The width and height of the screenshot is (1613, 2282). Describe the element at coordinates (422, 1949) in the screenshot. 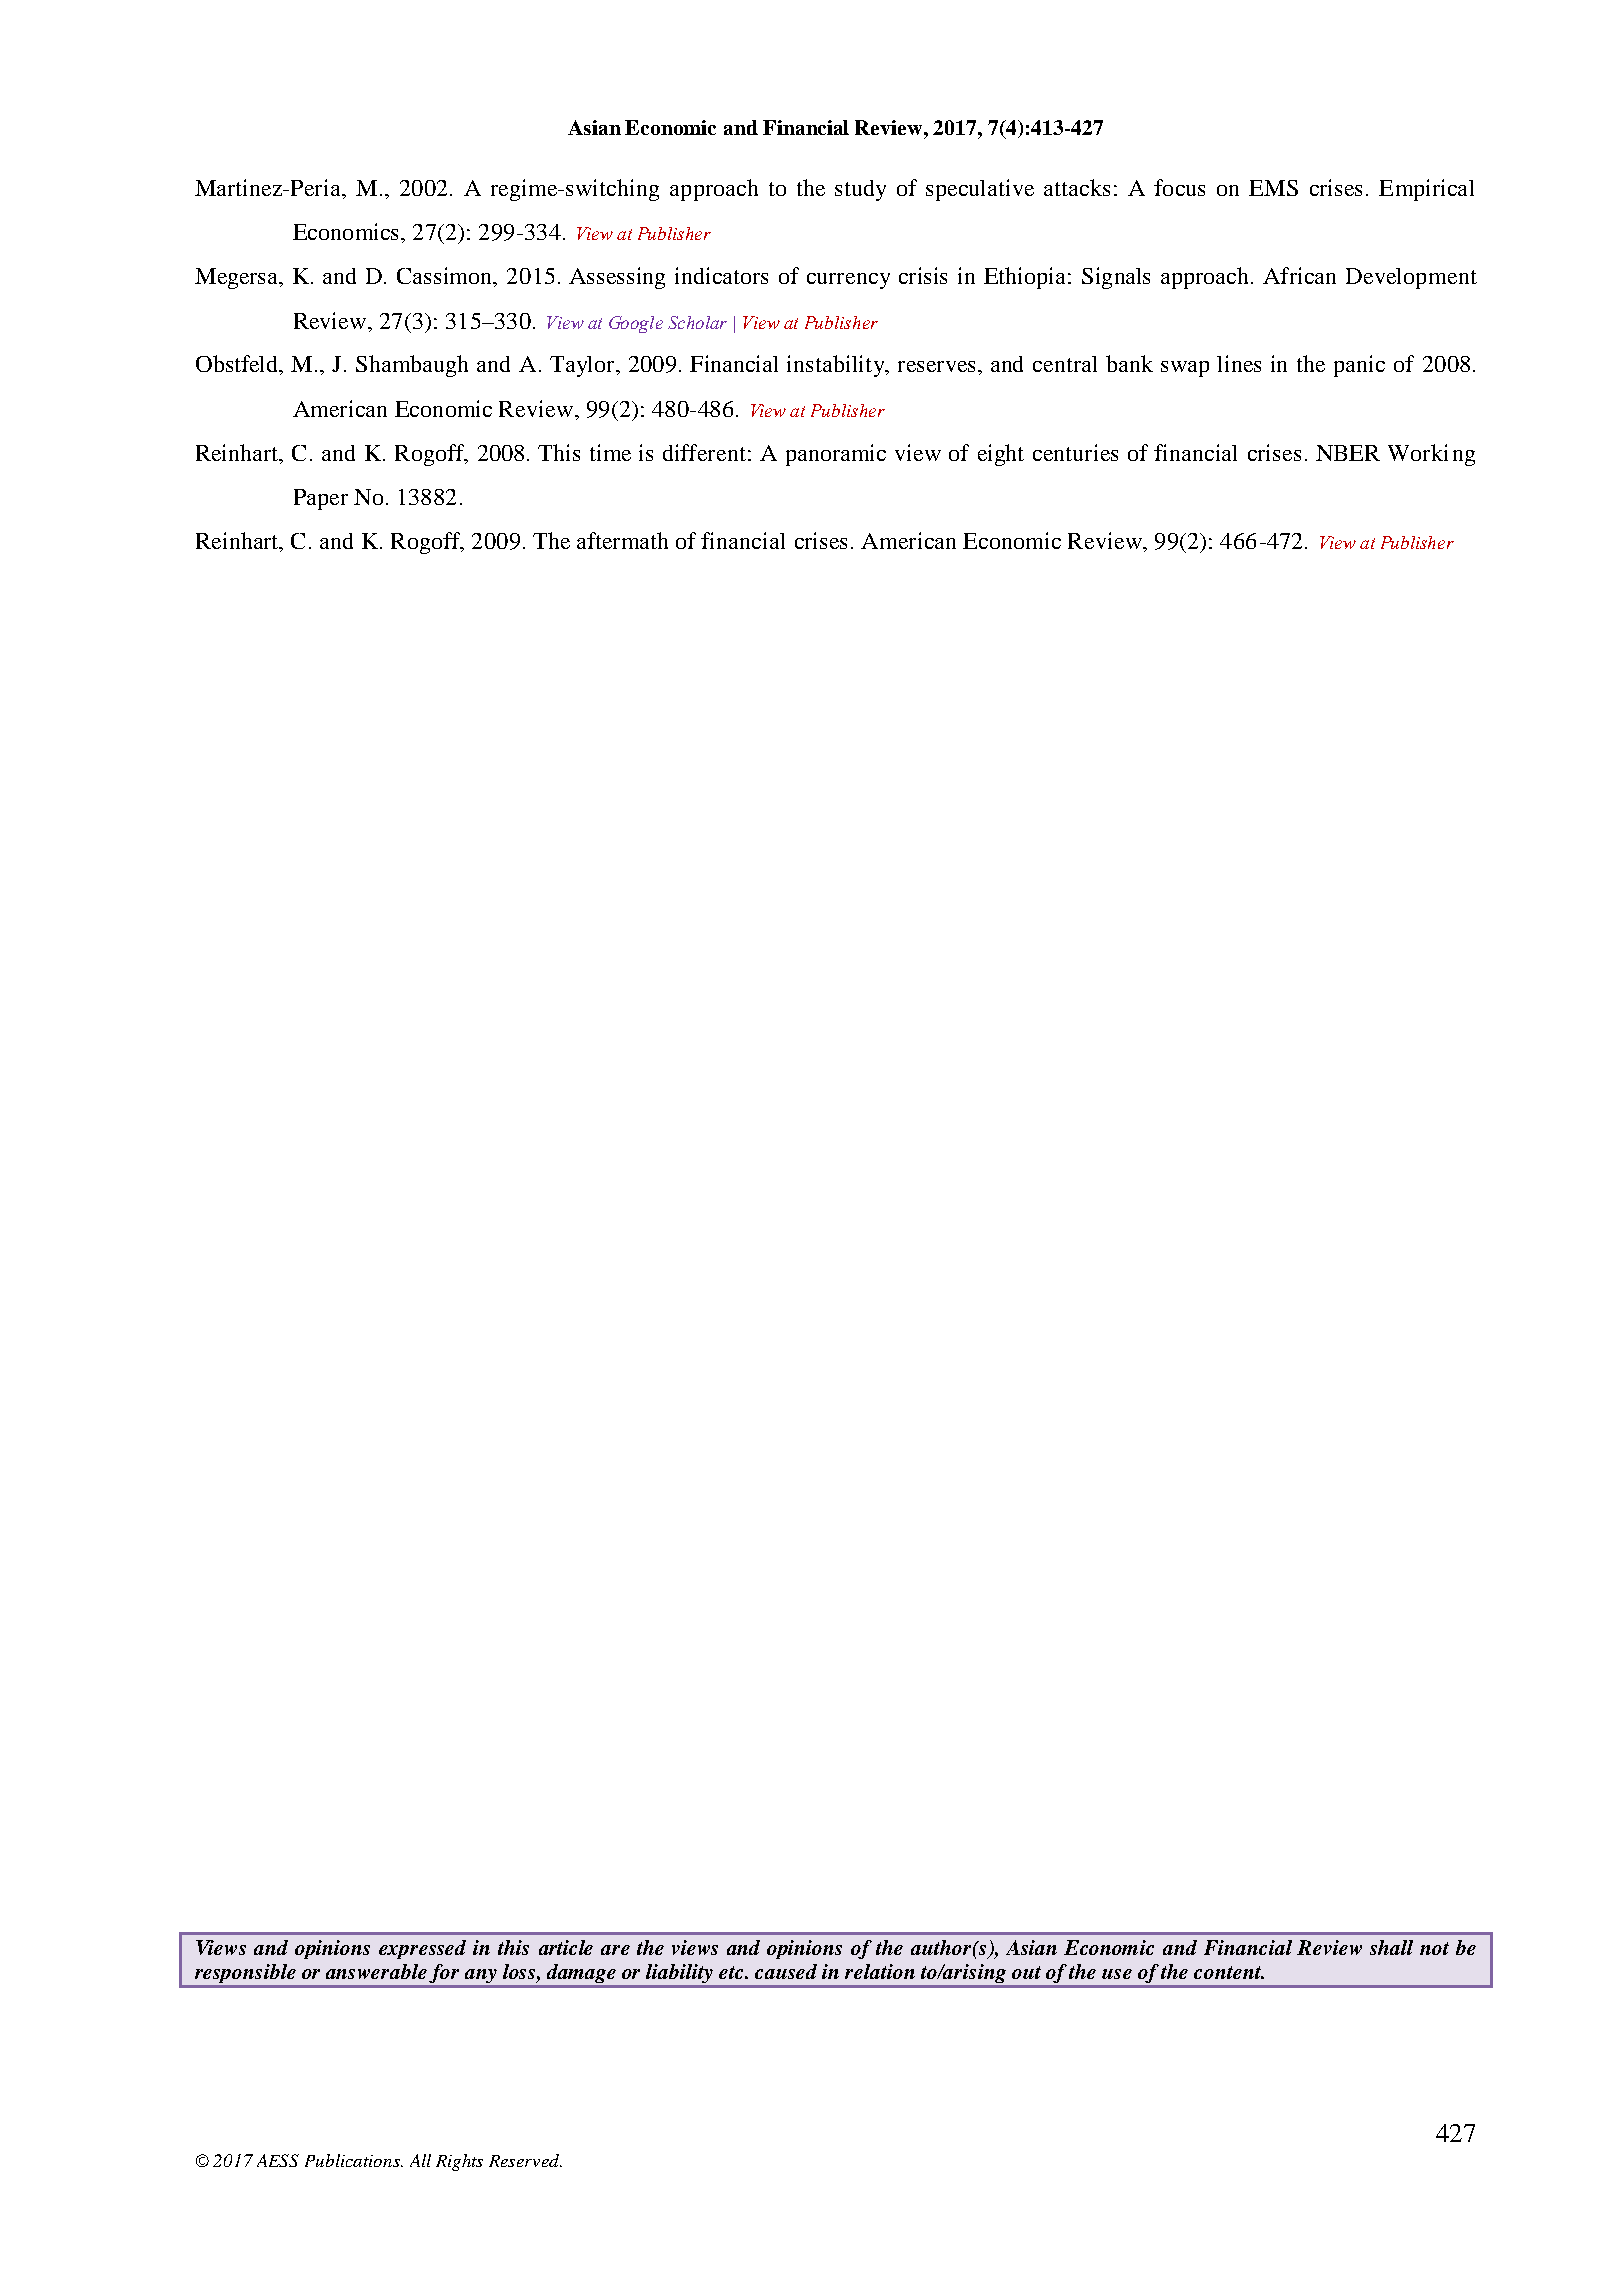

I see `expressed` at that location.
